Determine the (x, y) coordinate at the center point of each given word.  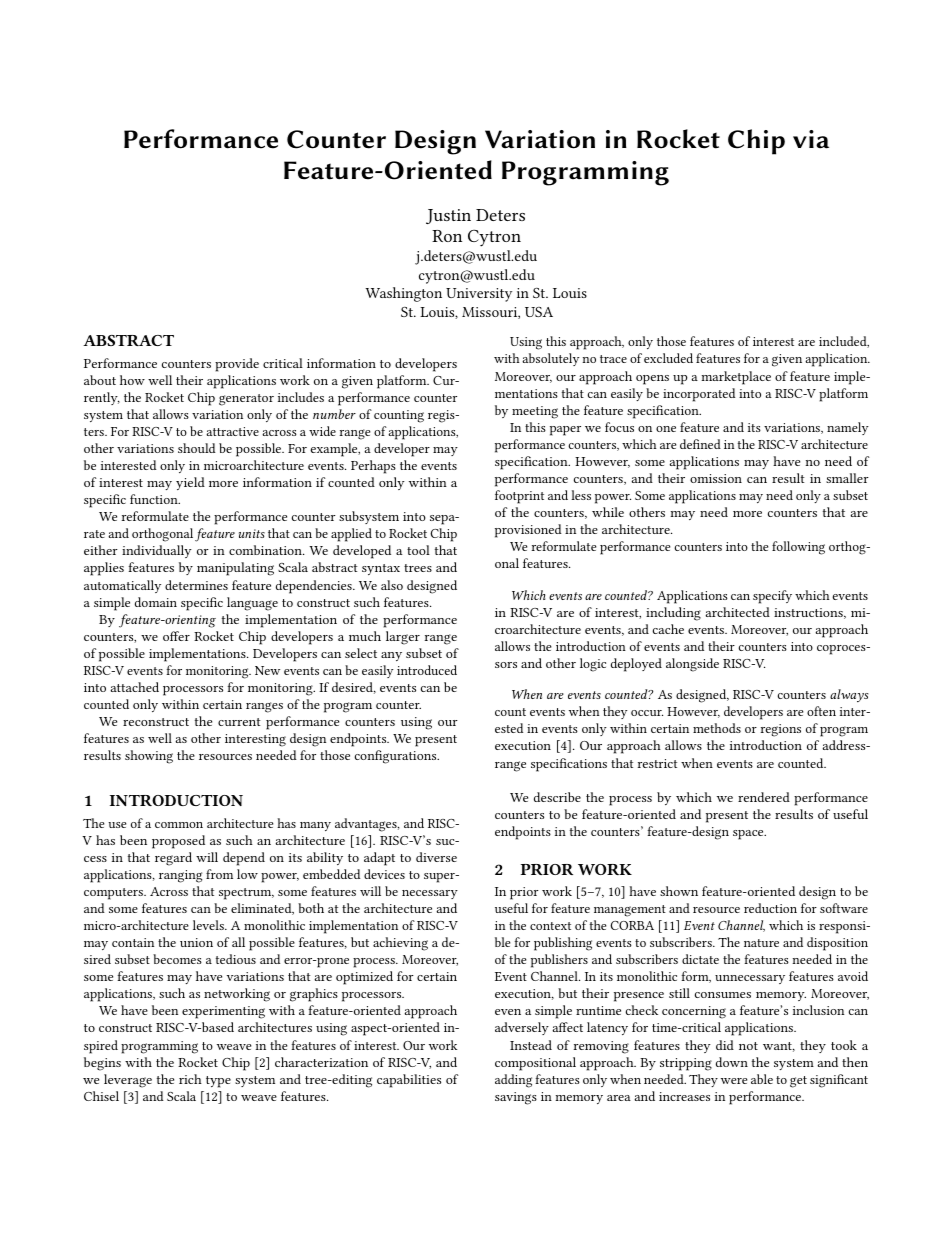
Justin (448, 216)
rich (190, 1079)
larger (403, 638)
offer (176, 636)
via (811, 139)
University (479, 295)
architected (738, 612)
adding (513, 1081)
